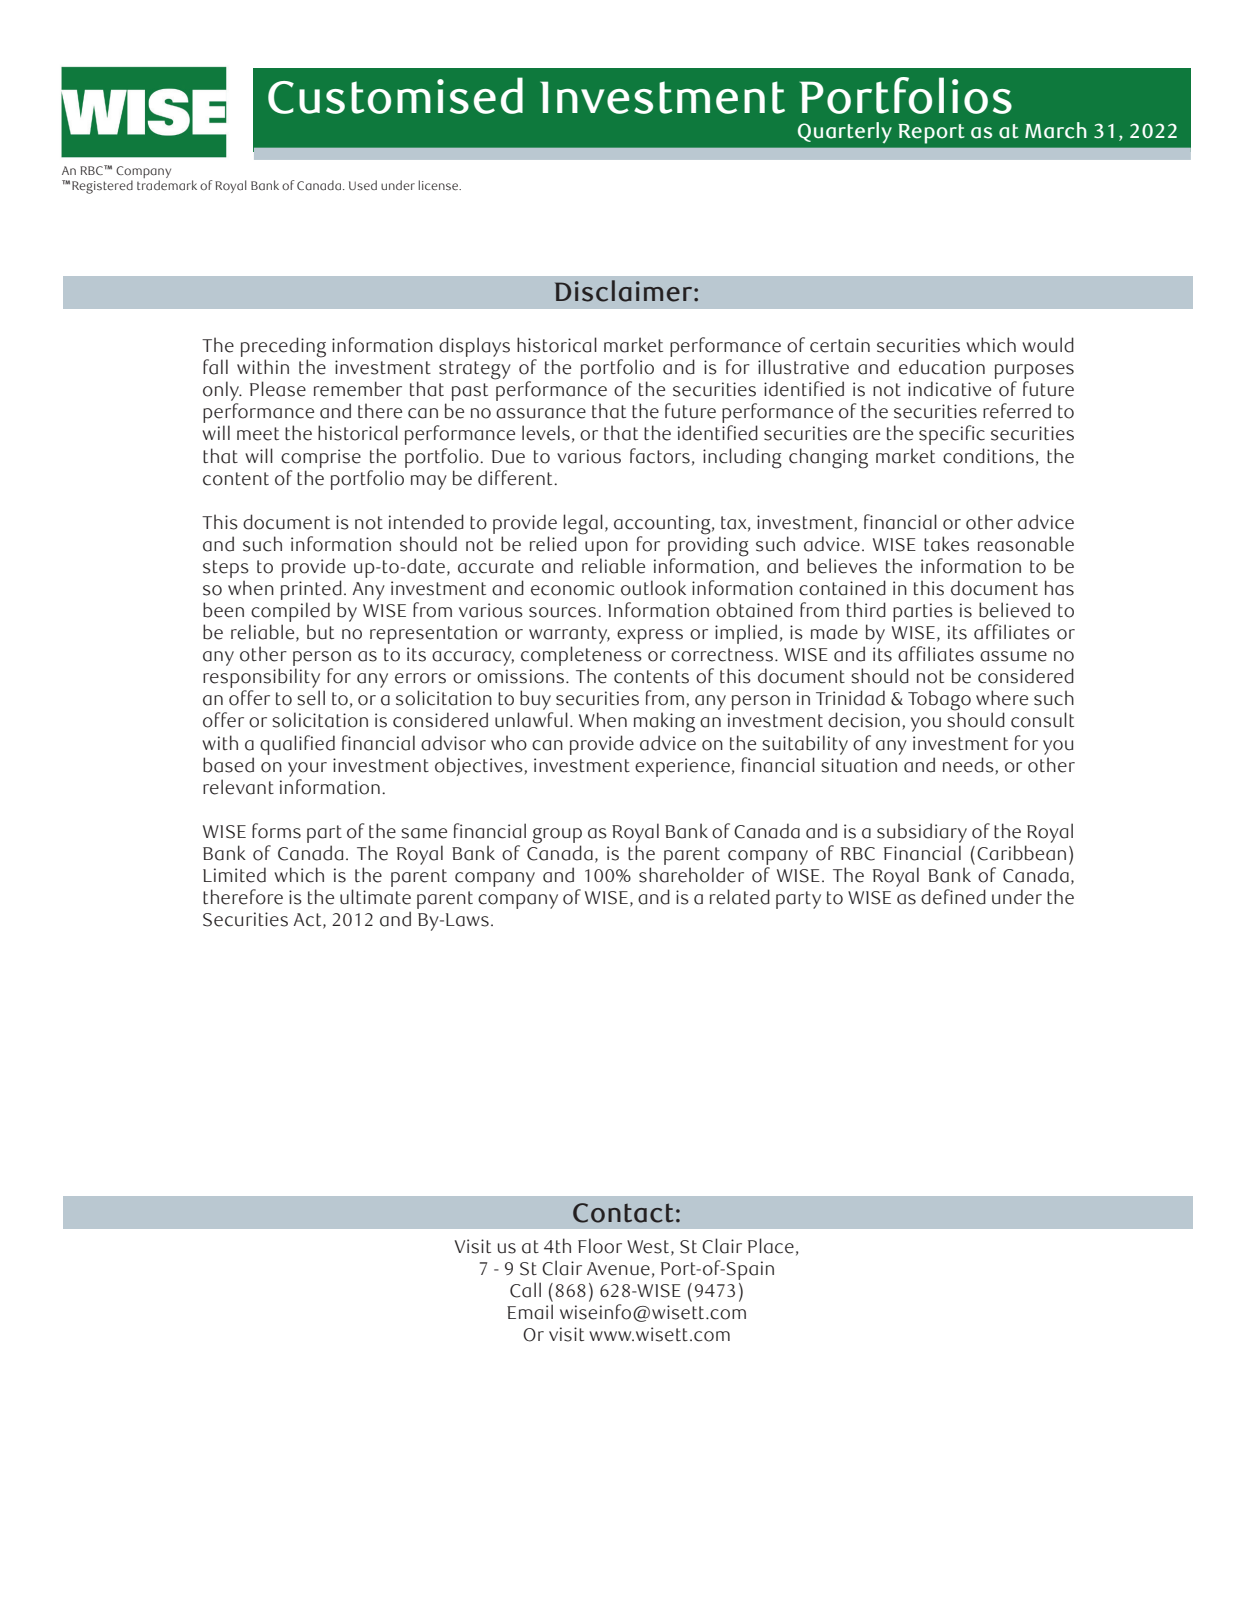 The image size is (1251, 1619). Describe the element at coordinates (953, 897) in the screenshot. I see `defined` at that location.
